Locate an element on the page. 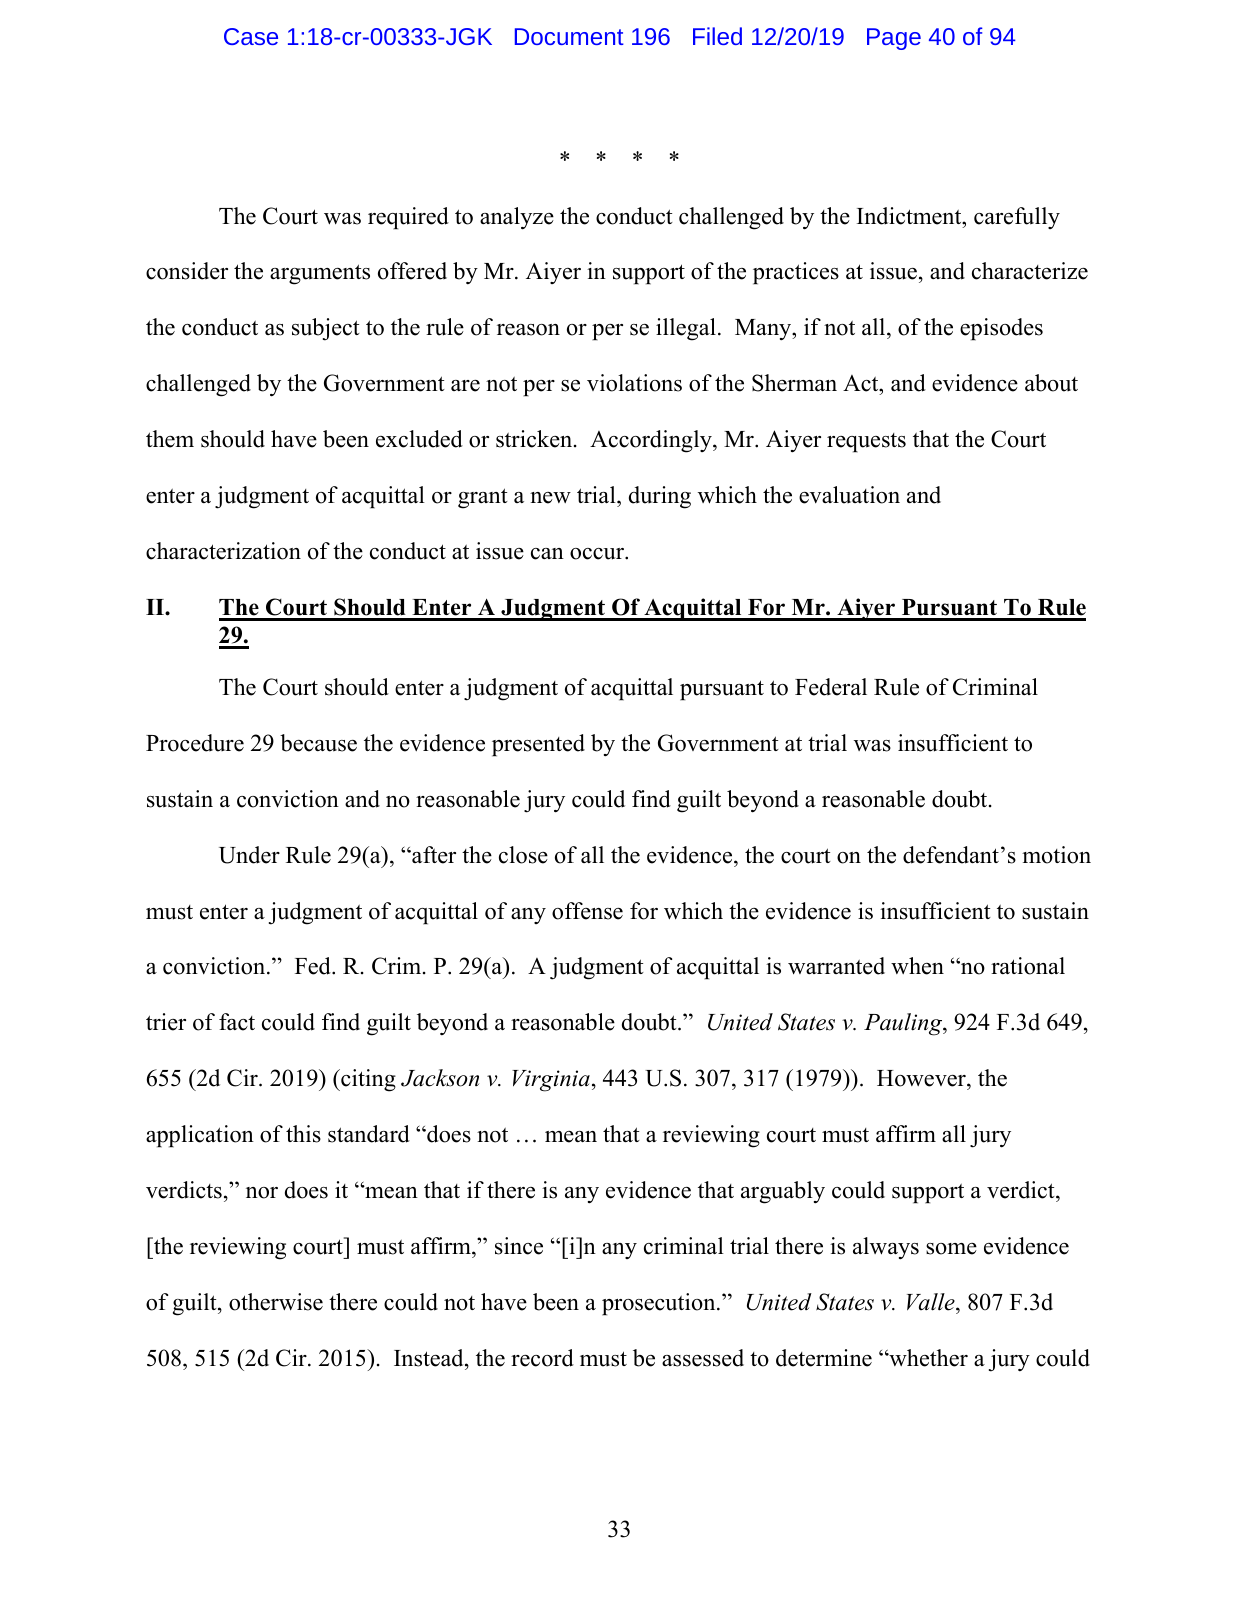 The image size is (1239, 1604). prosecution is located at coordinates (660, 1304).
